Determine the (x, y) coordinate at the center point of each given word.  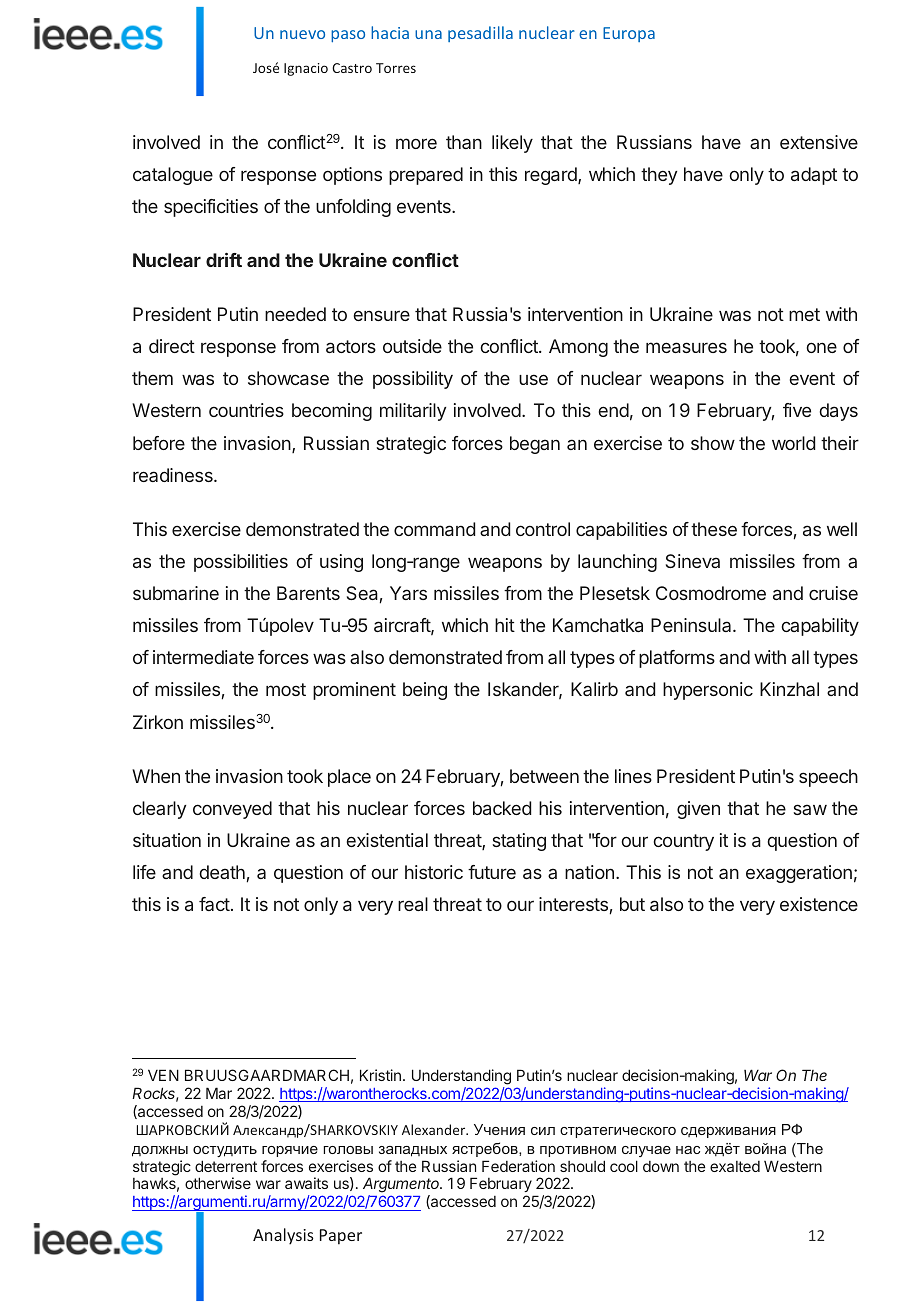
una (428, 34)
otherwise (218, 1183)
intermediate (203, 657)
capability (820, 627)
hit (505, 625)
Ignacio (306, 69)
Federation (518, 1166)
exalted (735, 1166)
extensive (819, 142)
